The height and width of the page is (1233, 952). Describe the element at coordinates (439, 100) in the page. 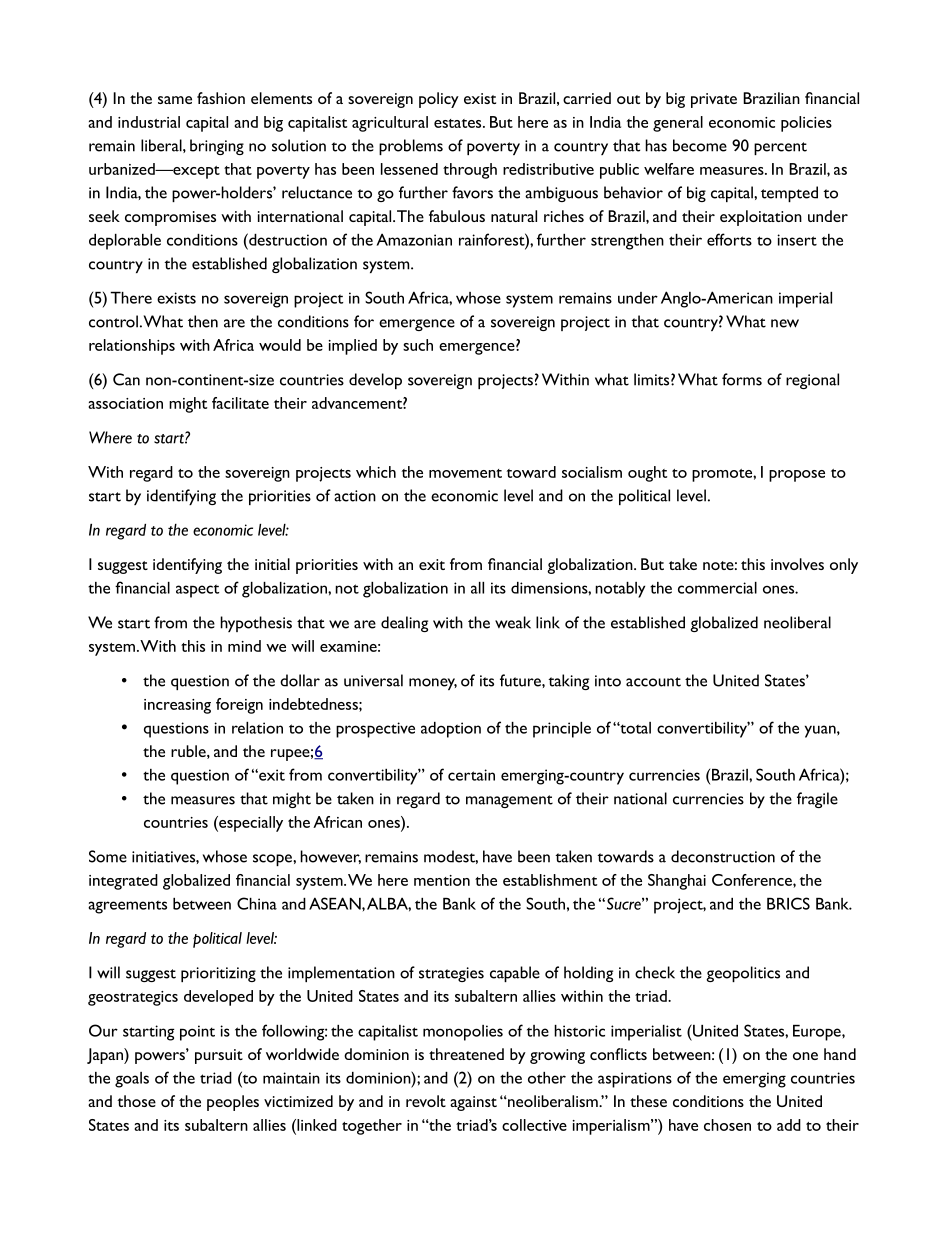

I see `policy` at that location.
